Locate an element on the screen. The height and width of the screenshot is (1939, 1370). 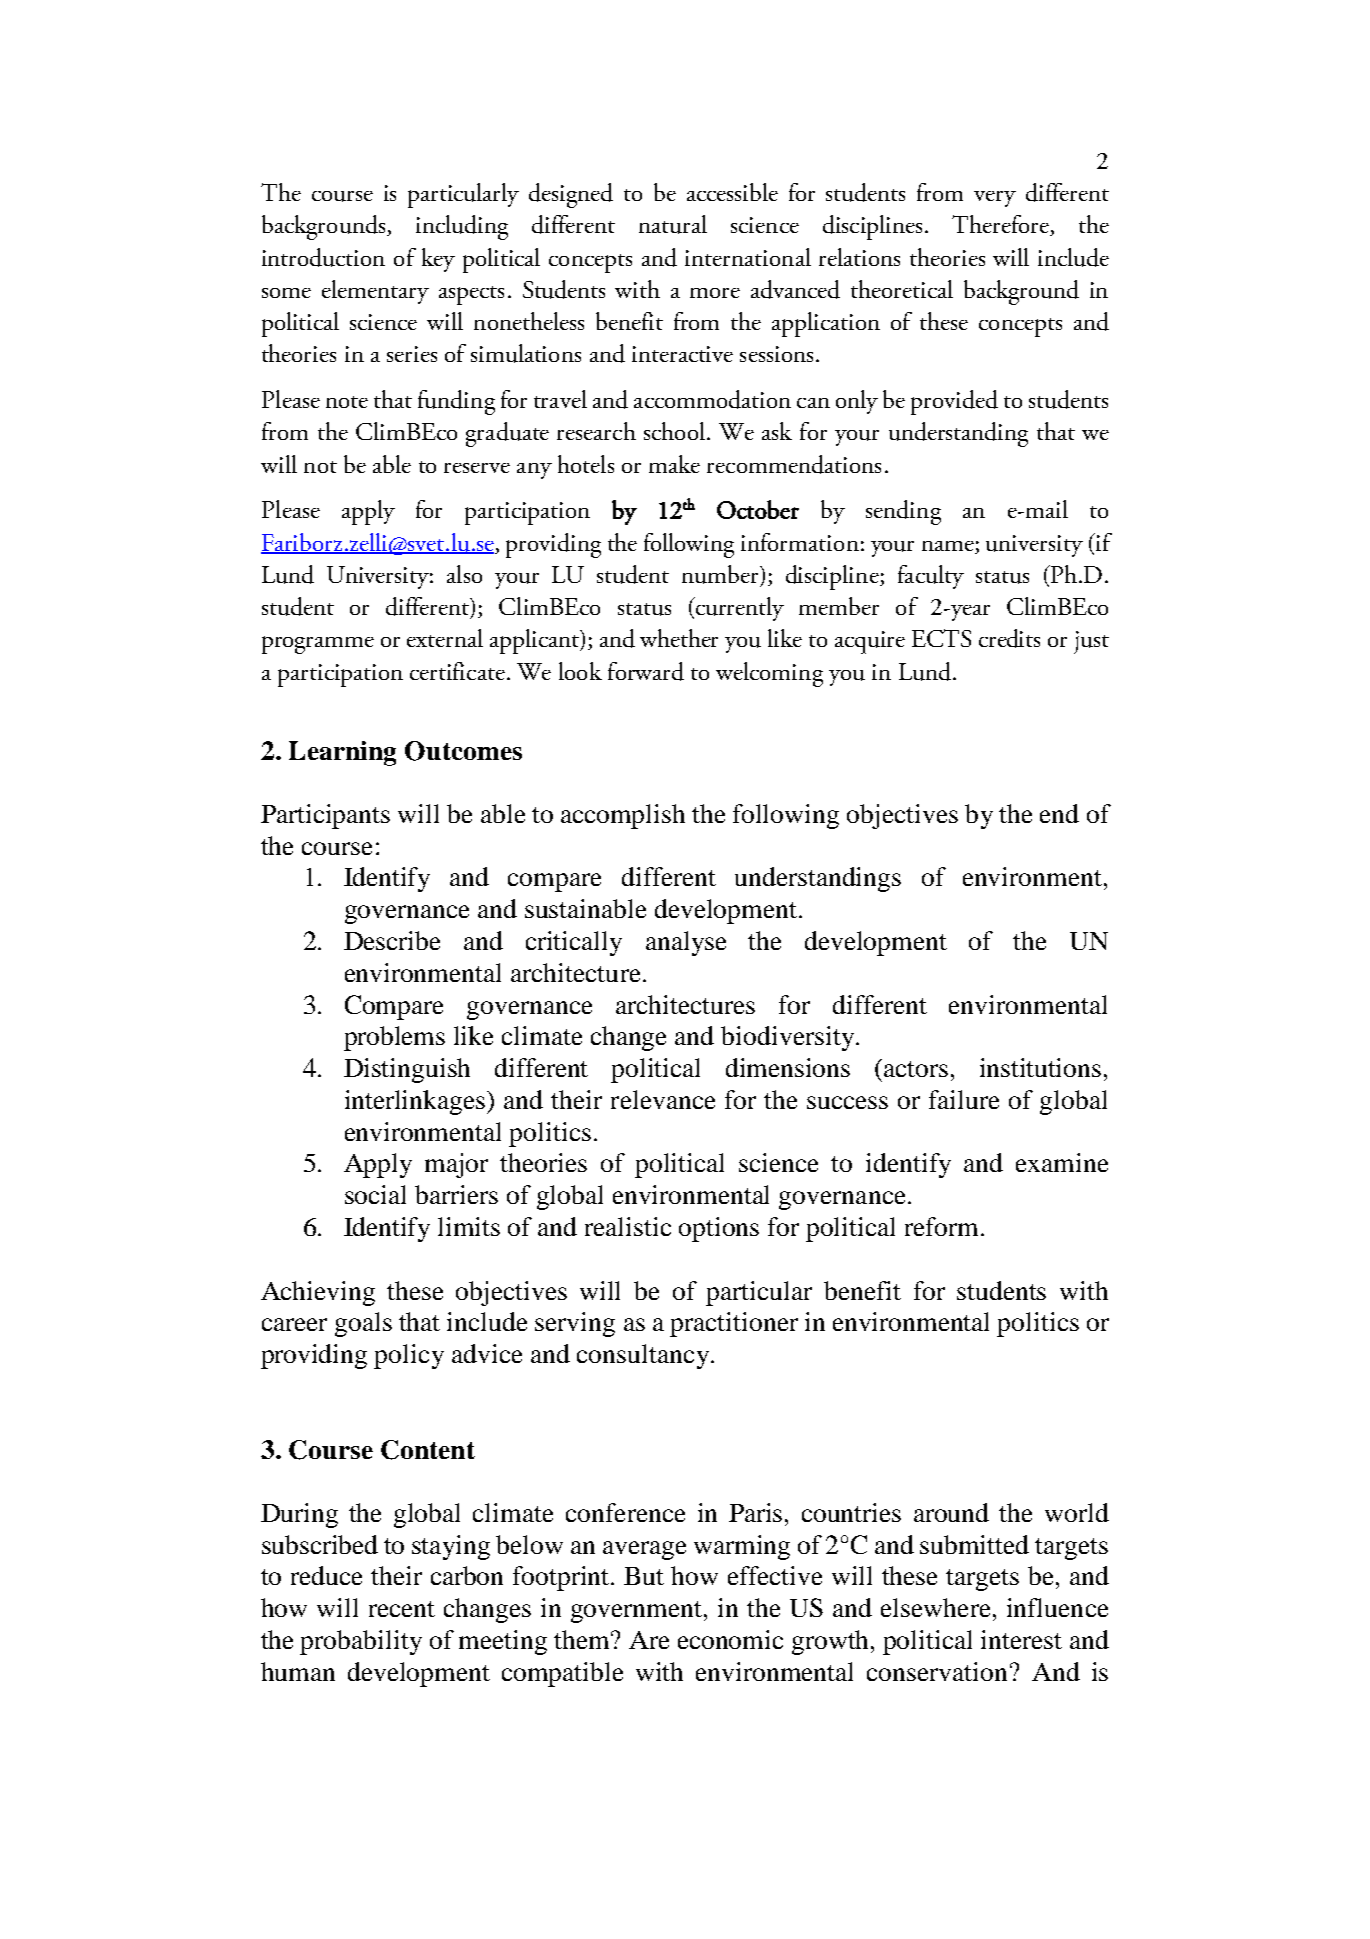
Learning is located at coordinates (342, 753).
